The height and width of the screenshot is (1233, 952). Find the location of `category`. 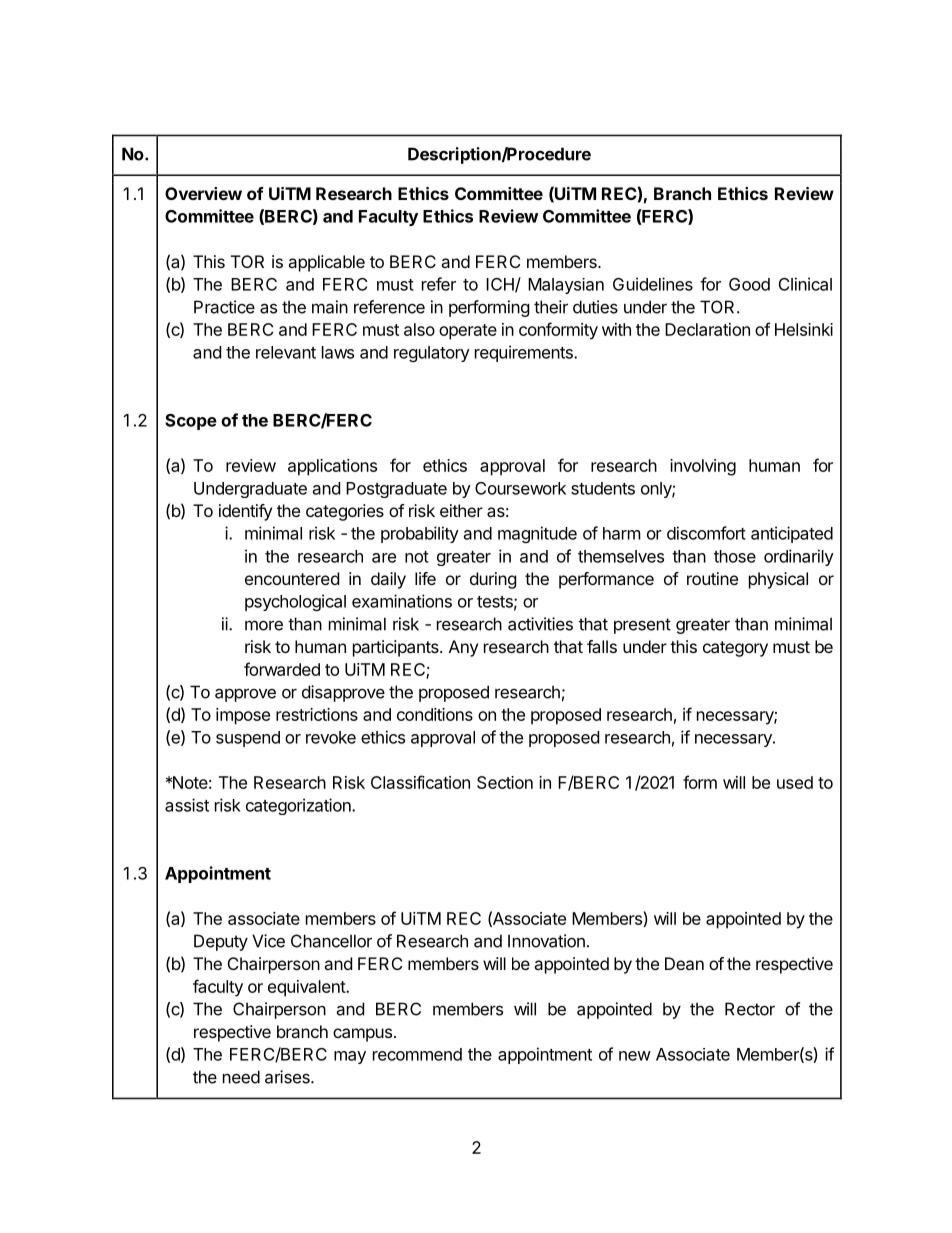

category is located at coordinates (735, 649).
